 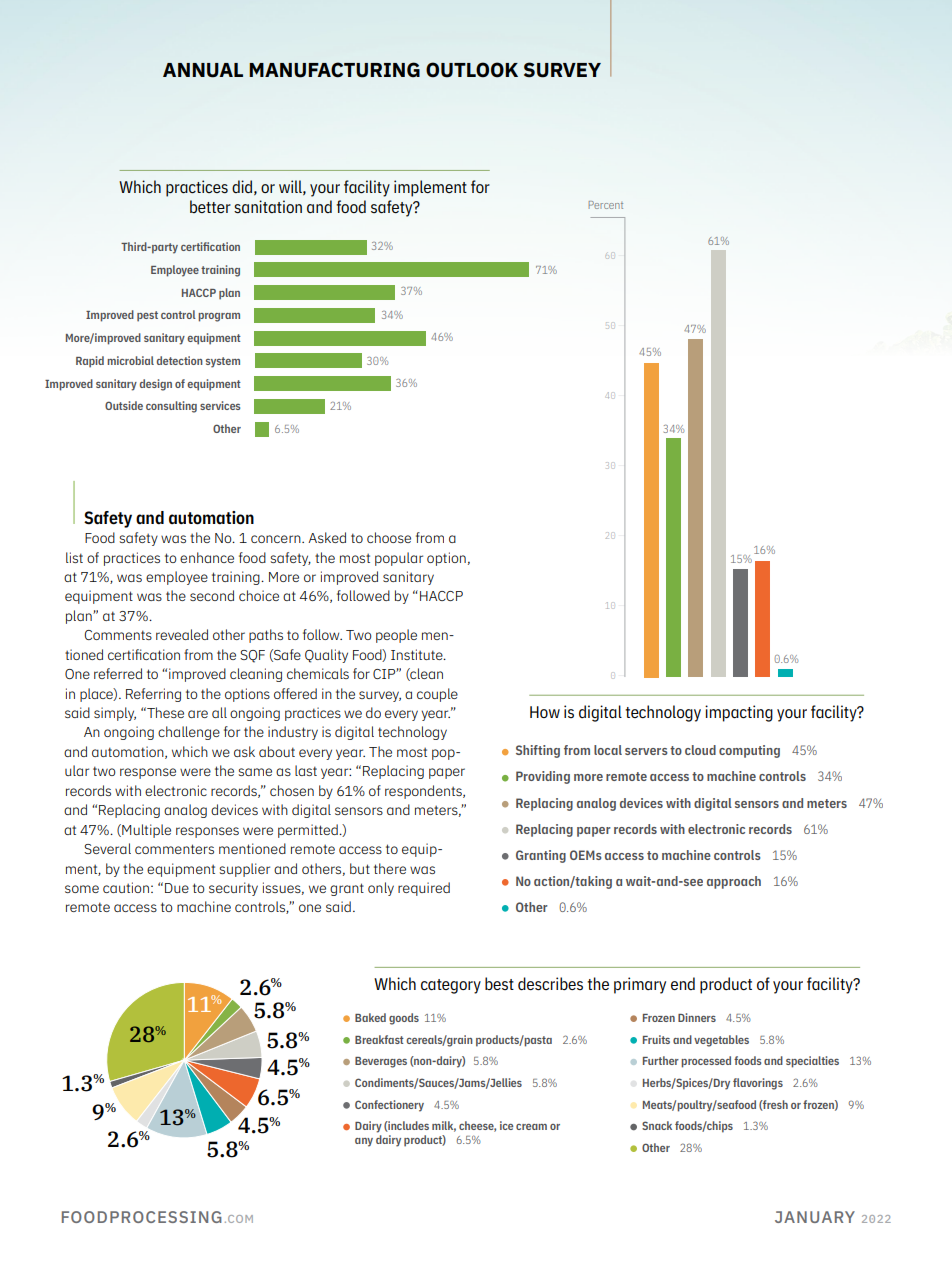 What do you see at coordinates (424, 889) in the screenshot?
I see `required` at bounding box center [424, 889].
